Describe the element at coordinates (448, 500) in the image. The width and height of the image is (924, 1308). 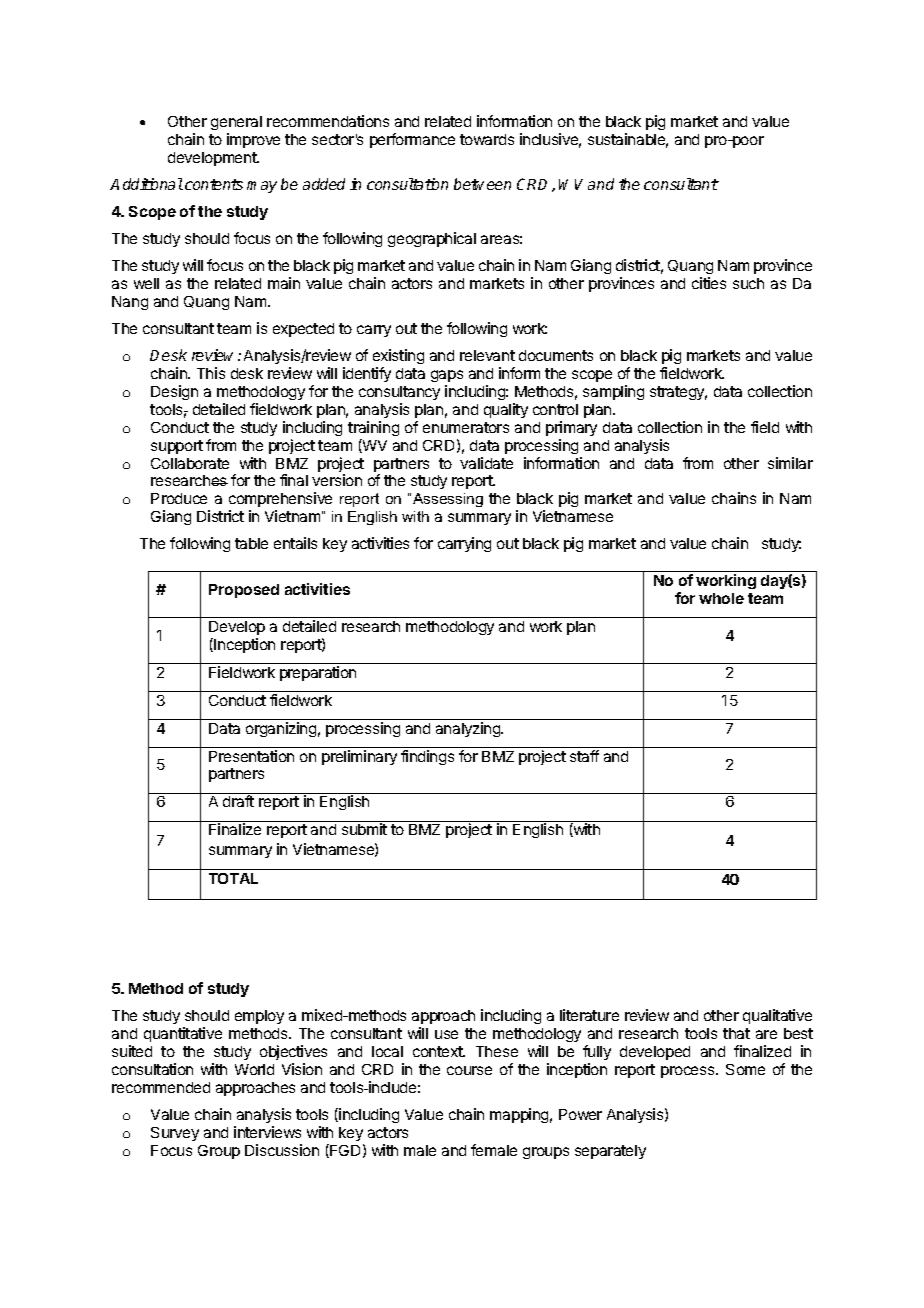
I see `Assessing` at that location.
